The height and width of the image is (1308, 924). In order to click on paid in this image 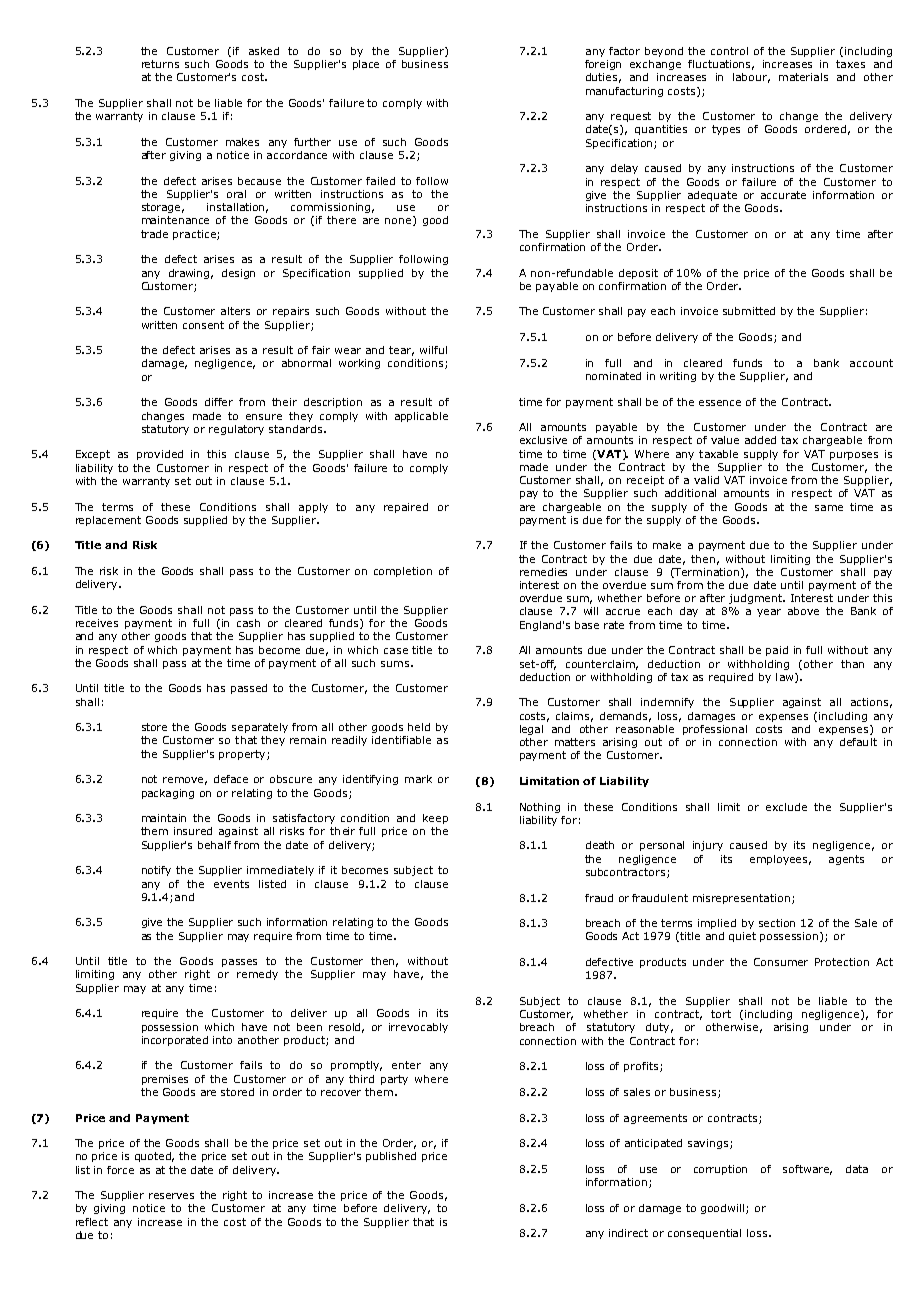, I will do `click(777, 651)`.
